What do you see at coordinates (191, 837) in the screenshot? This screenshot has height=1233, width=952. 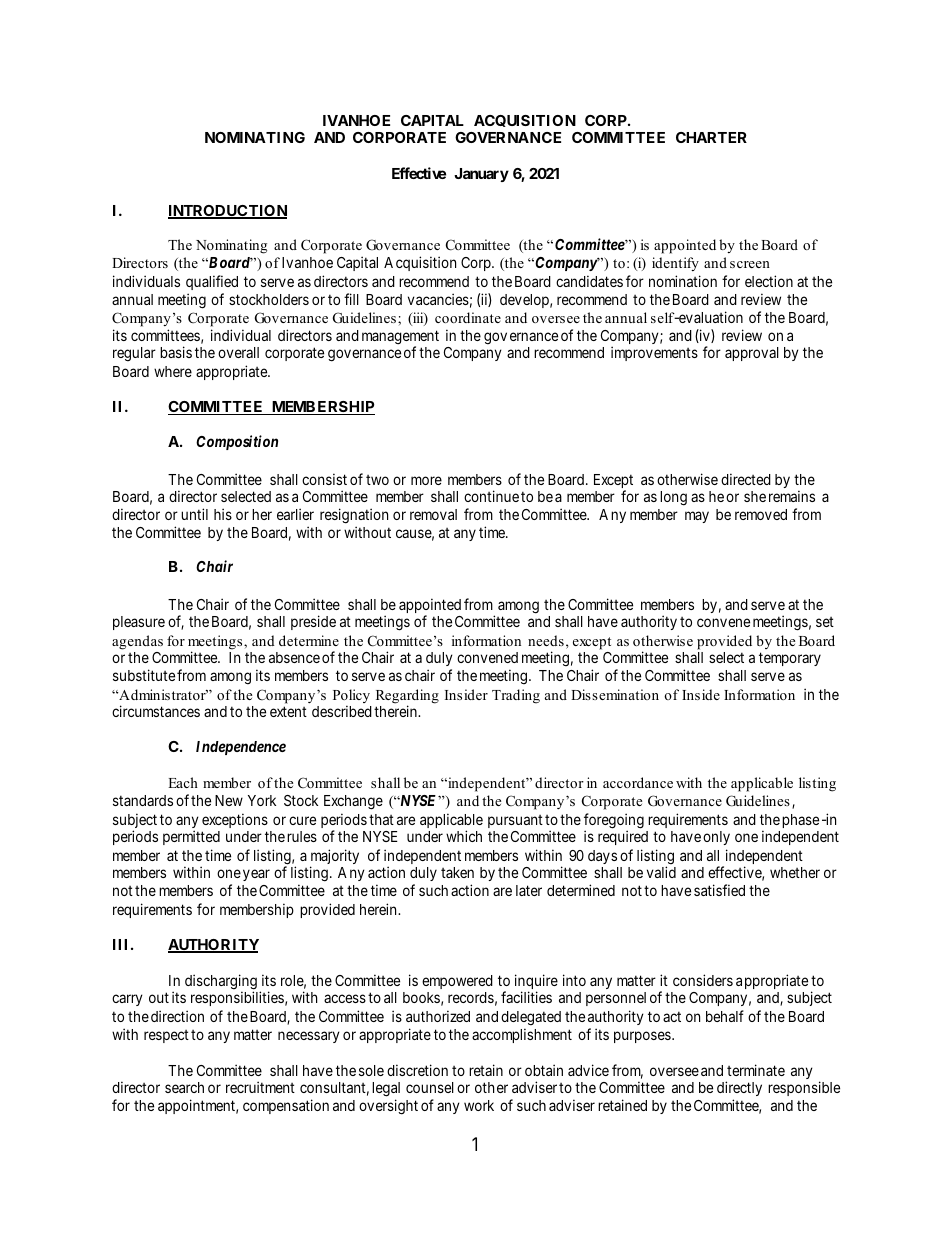 I see `permitted` at bounding box center [191, 837].
